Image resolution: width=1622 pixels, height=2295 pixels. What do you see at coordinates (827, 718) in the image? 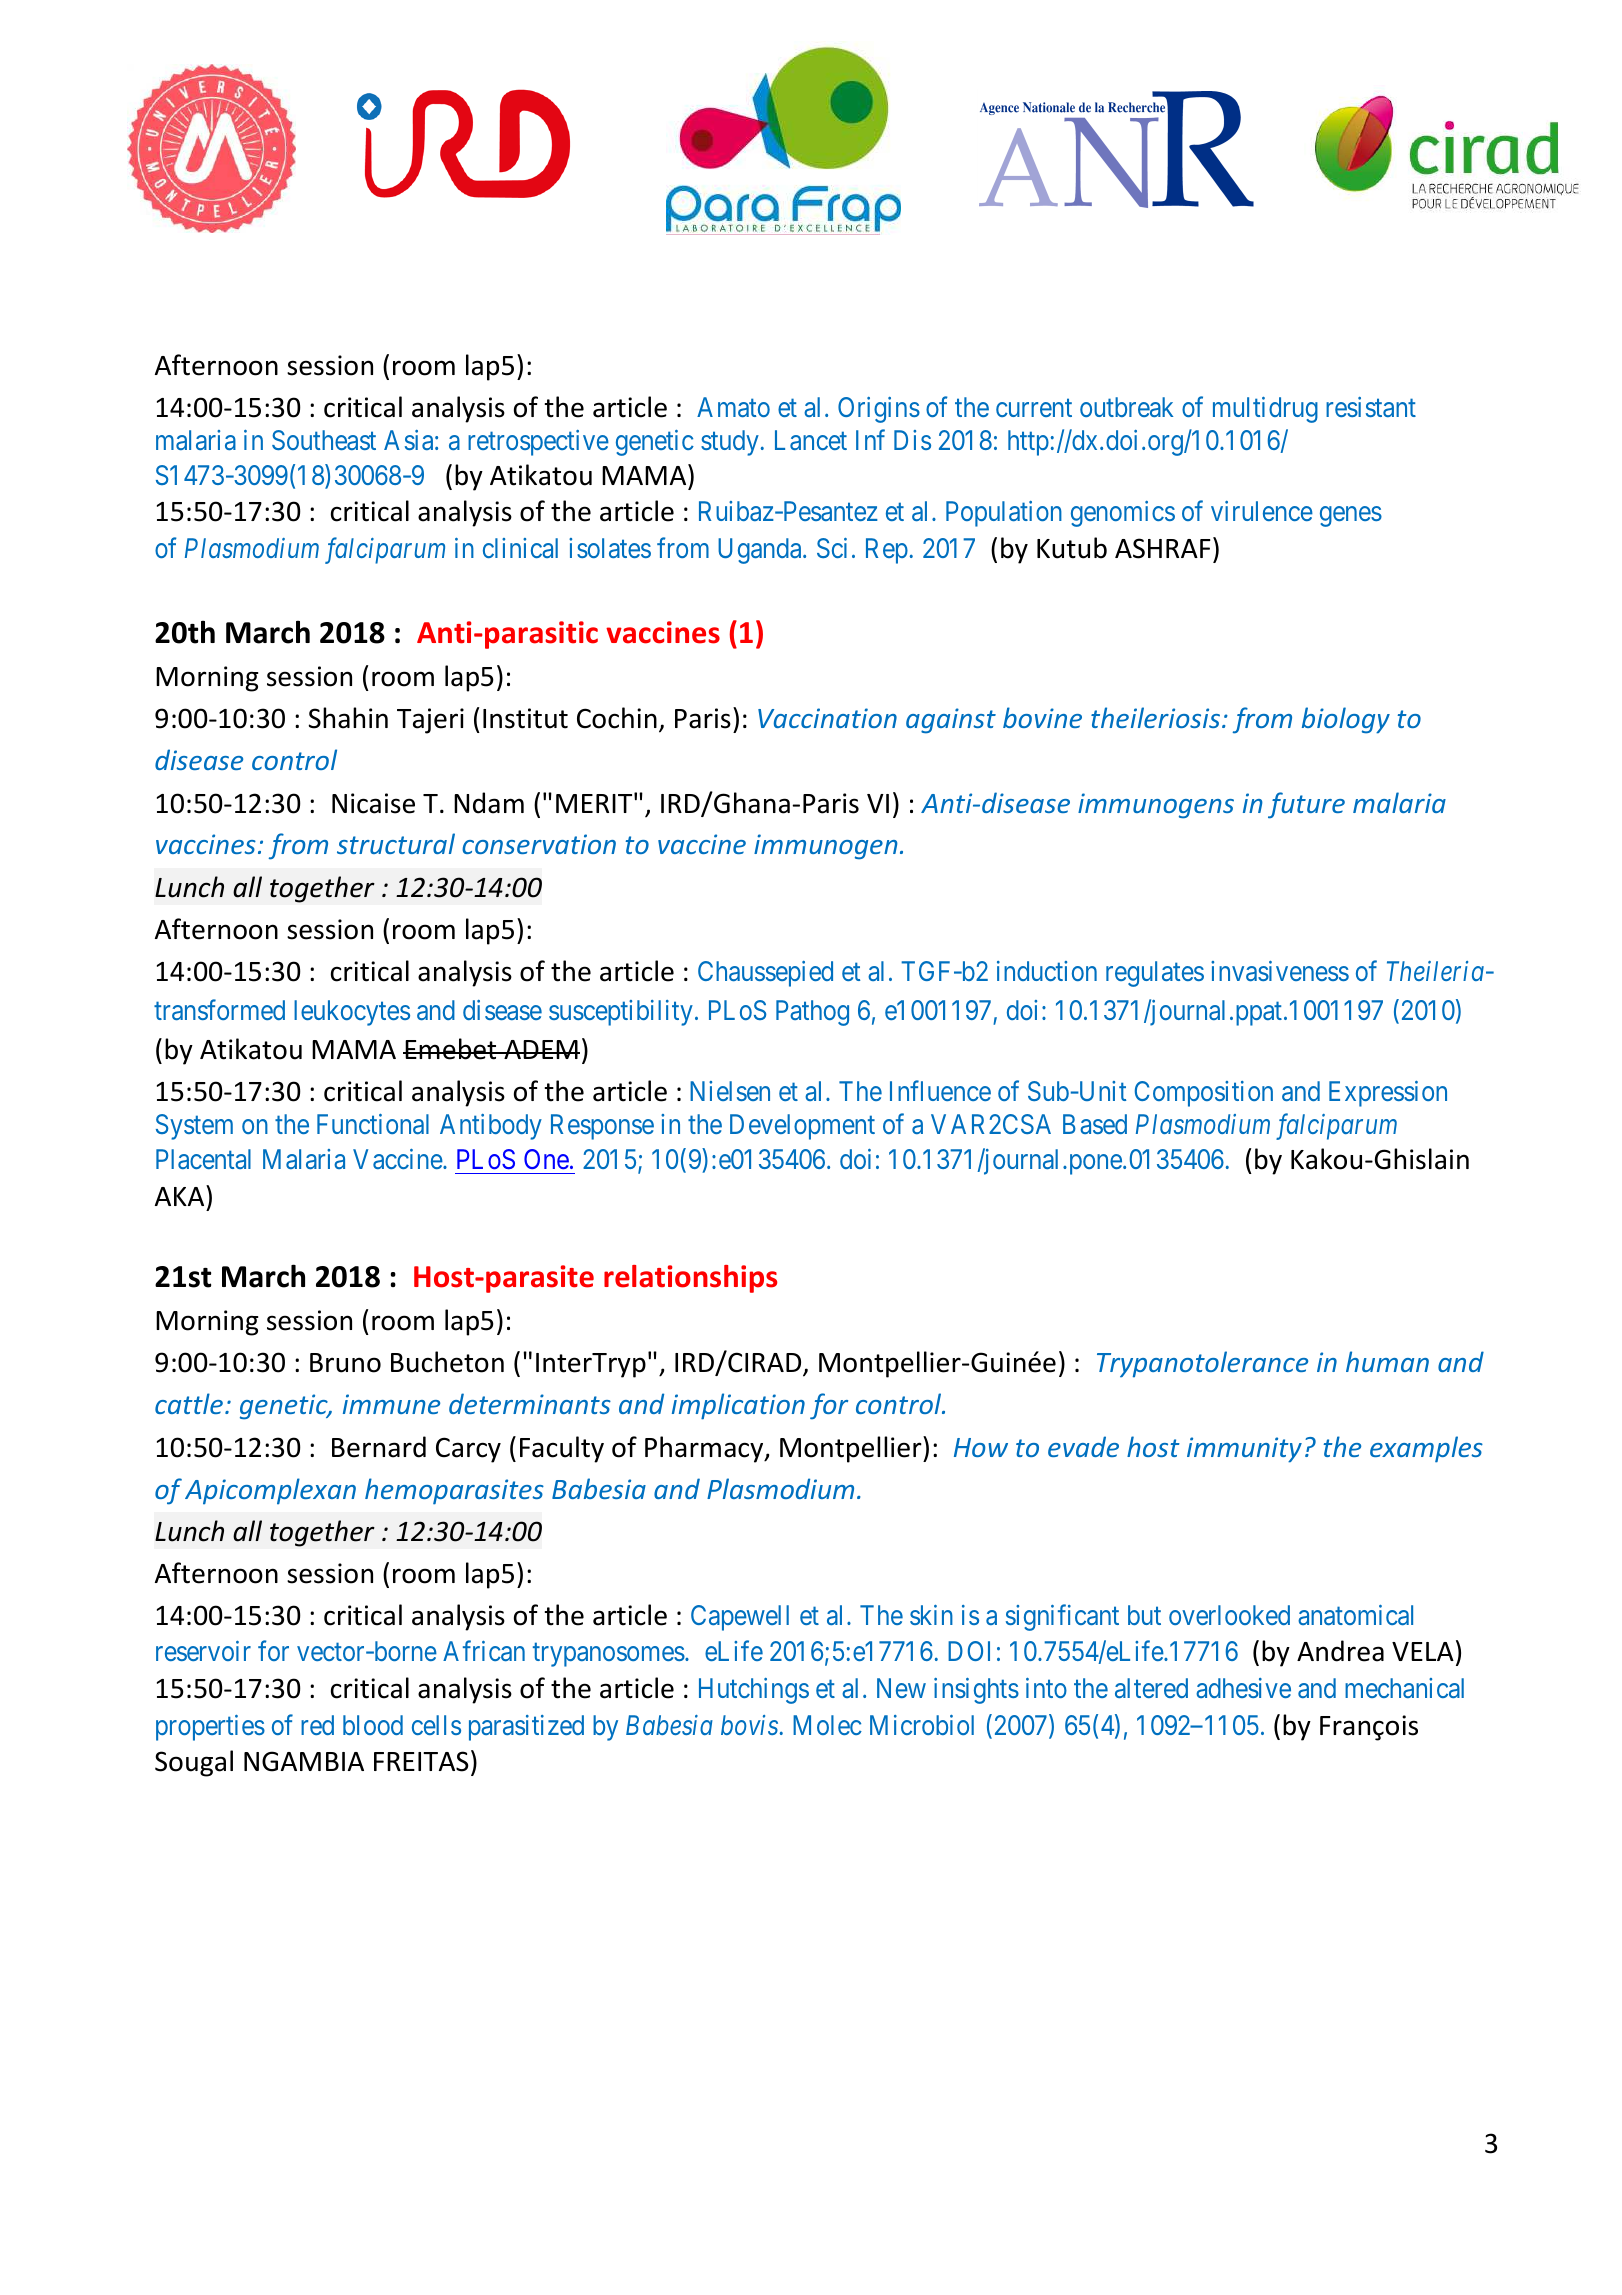
I see `Vaccination` at bounding box center [827, 718].
